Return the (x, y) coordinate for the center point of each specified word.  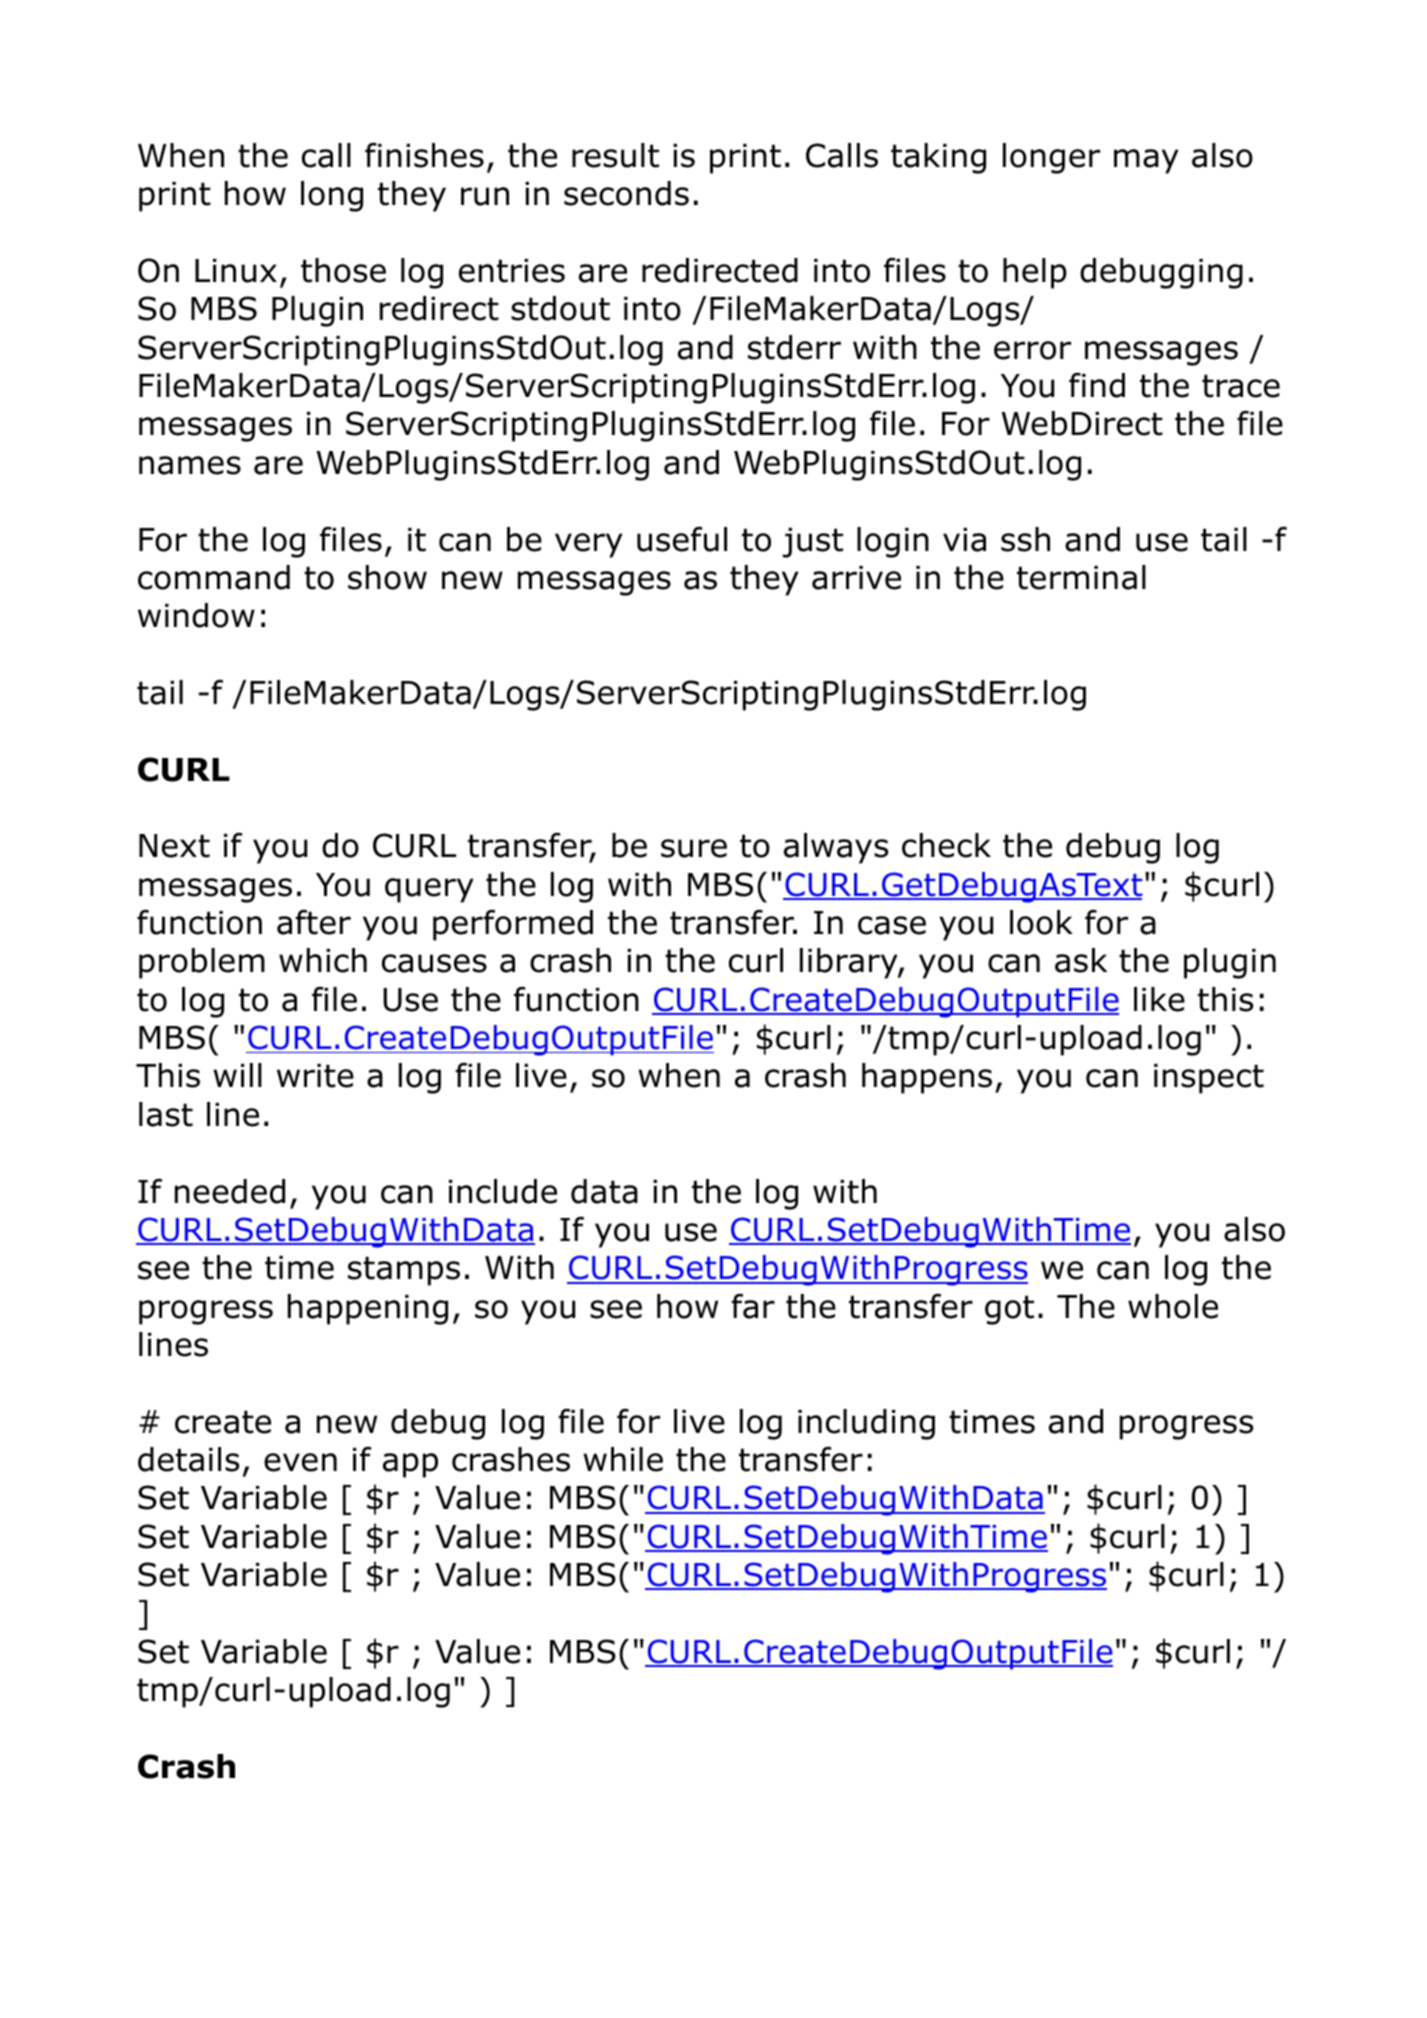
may (1146, 161)
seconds (626, 193)
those (343, 270)
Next (174, 846)
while (623, 1459)
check (946, 845)
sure (694, 848)
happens (927, 1078)
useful (682, 539)
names (190, 465)
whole (1173, 1306)
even (300, 1462)
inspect (1209, 1079)
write (315, 1076)
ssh (1025, 539)
